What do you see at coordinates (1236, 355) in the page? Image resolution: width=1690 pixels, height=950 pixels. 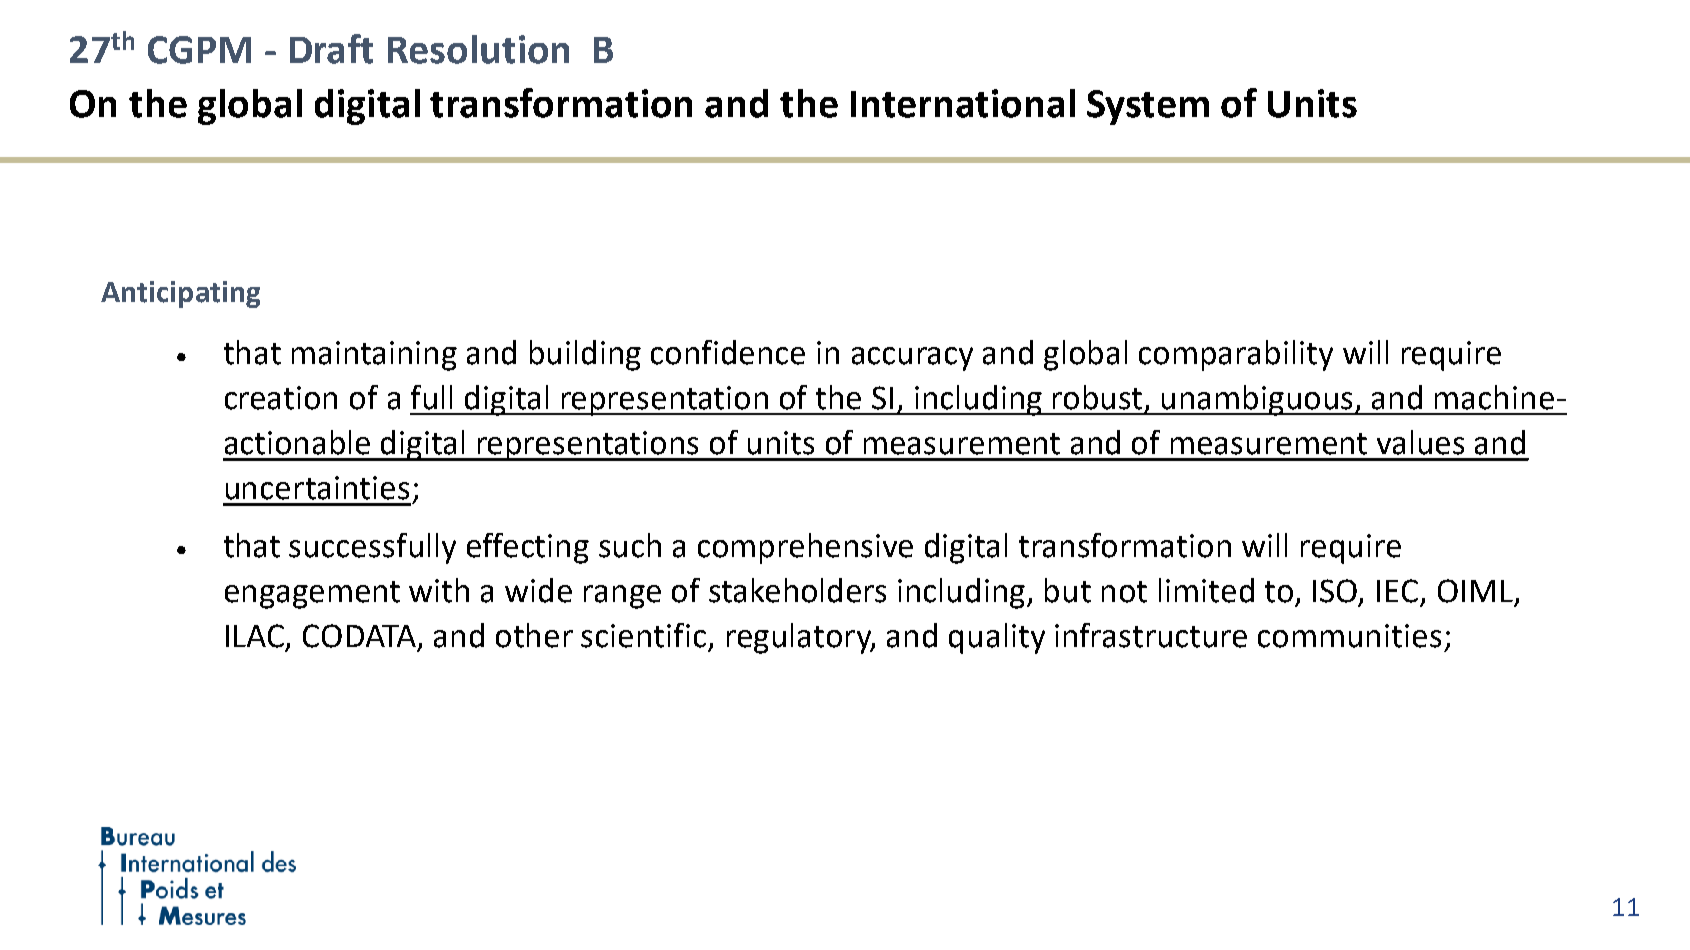 I see `comparability` at bounding box center [1236, 355].
